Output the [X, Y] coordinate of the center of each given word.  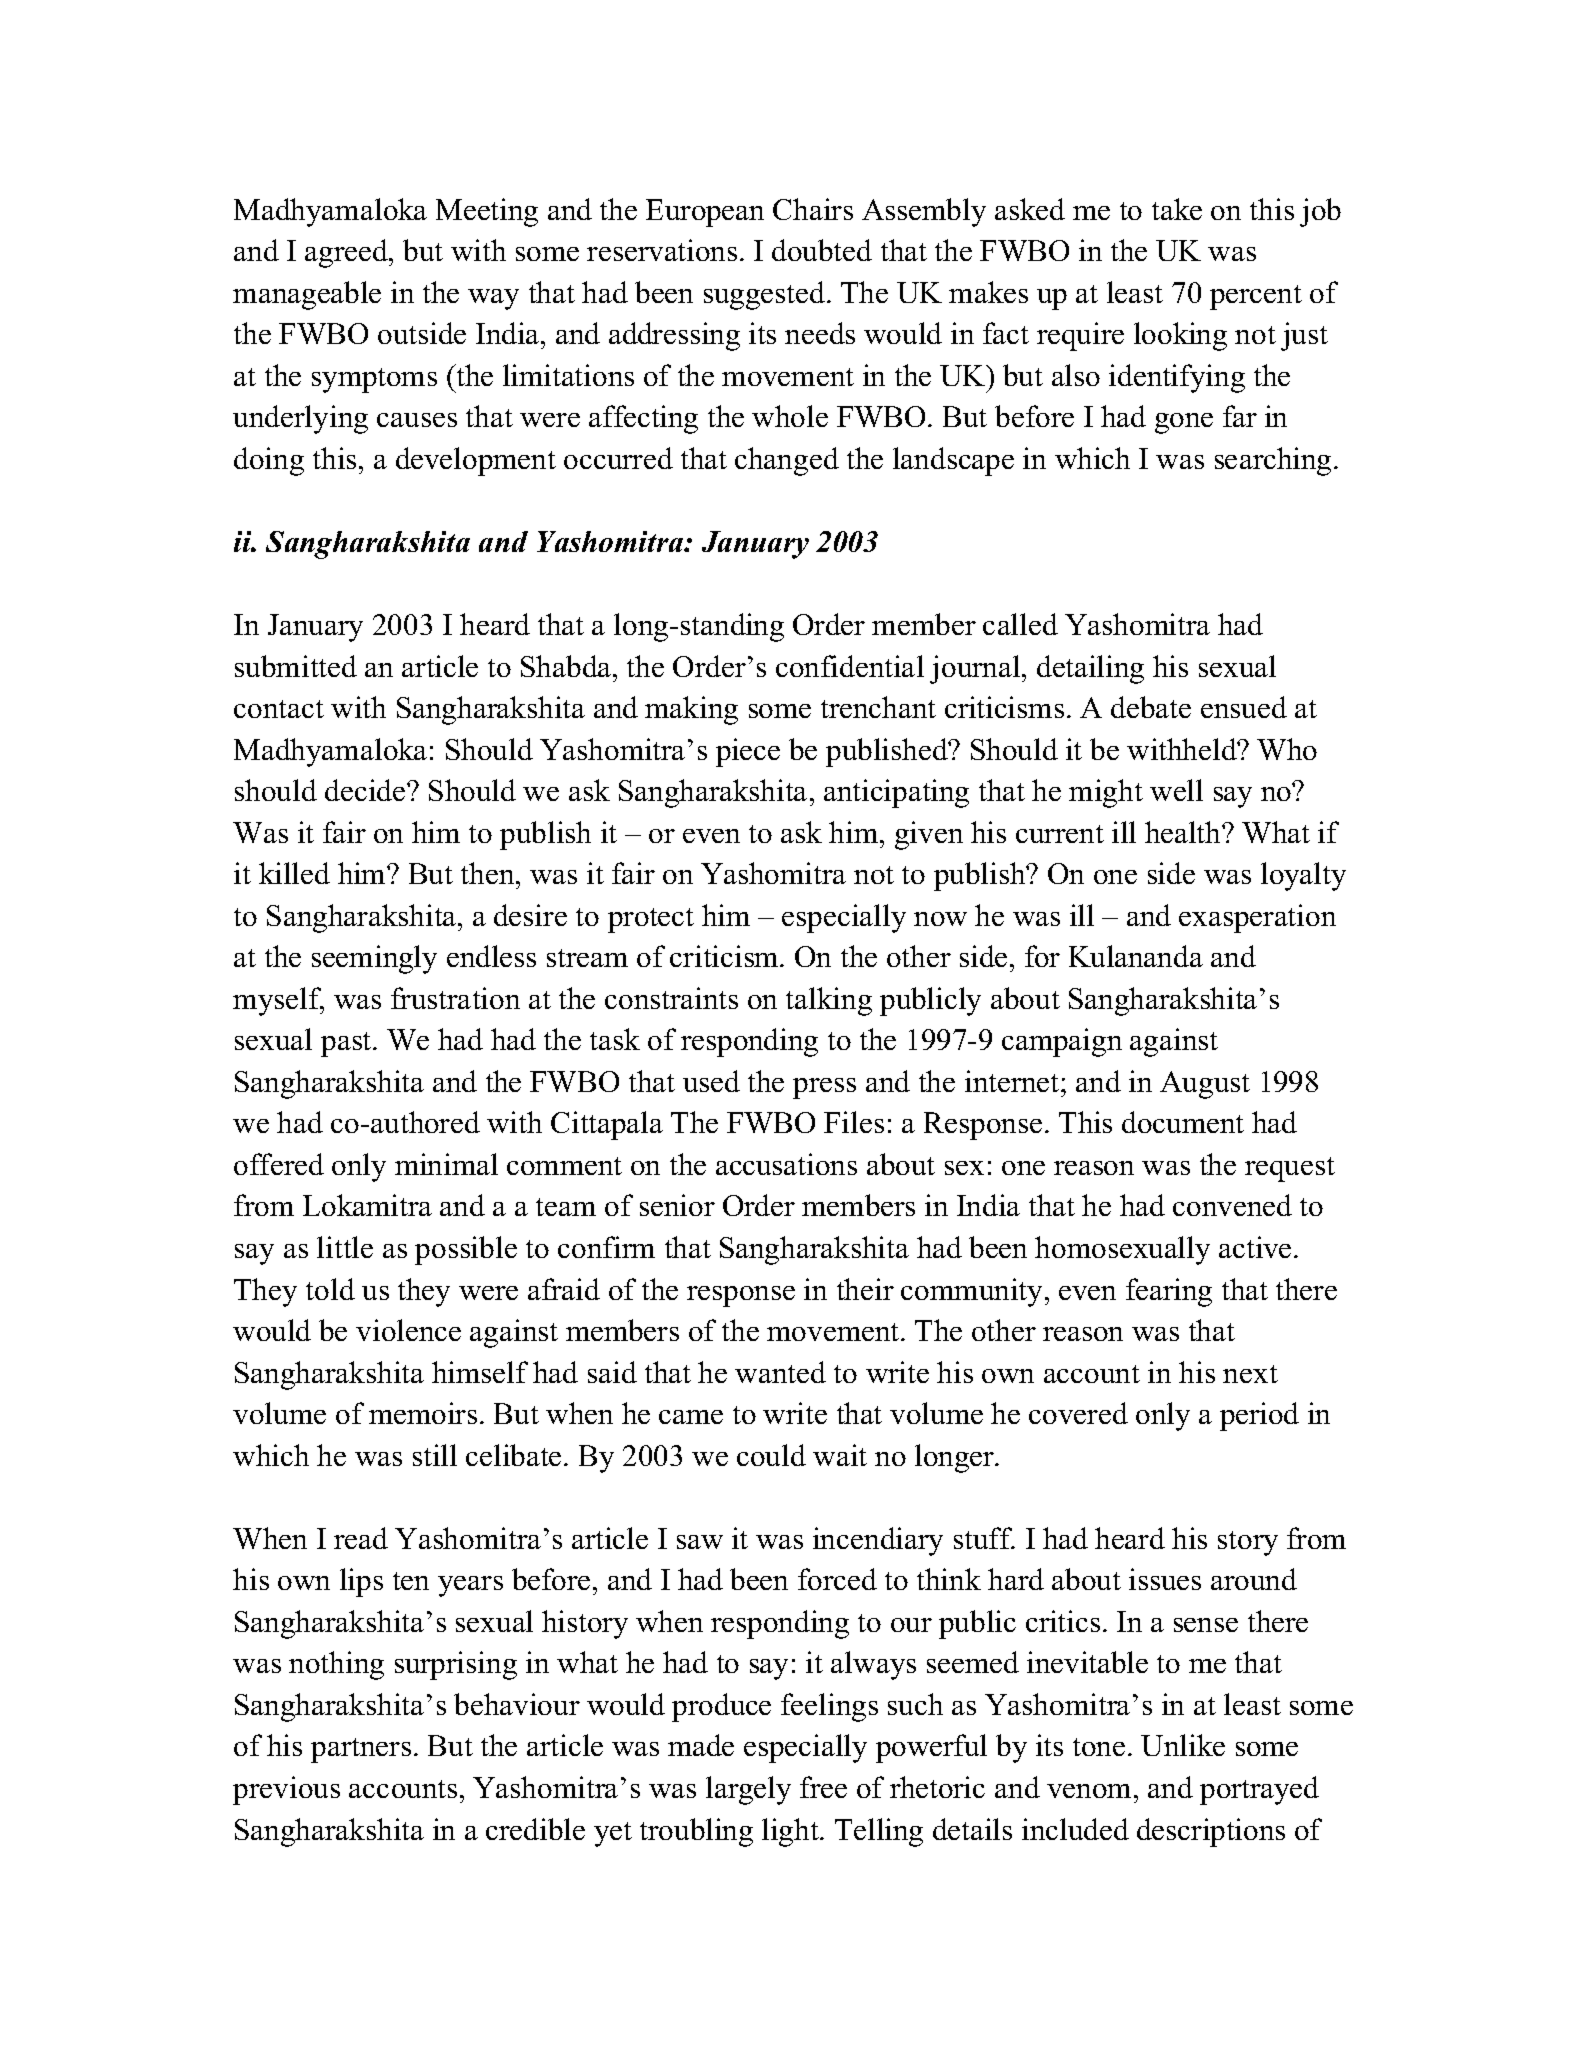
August [1205, 1085]
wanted [780, 1372]
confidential [850, 666]
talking [829, 1001]
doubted [822, 250]
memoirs [423, 1413]
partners [361, 1750]
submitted [296, 666]
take [1177, 209]
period [1259, 1416]
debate [1151, 707]
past [347, 1044]
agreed [347, 253]
